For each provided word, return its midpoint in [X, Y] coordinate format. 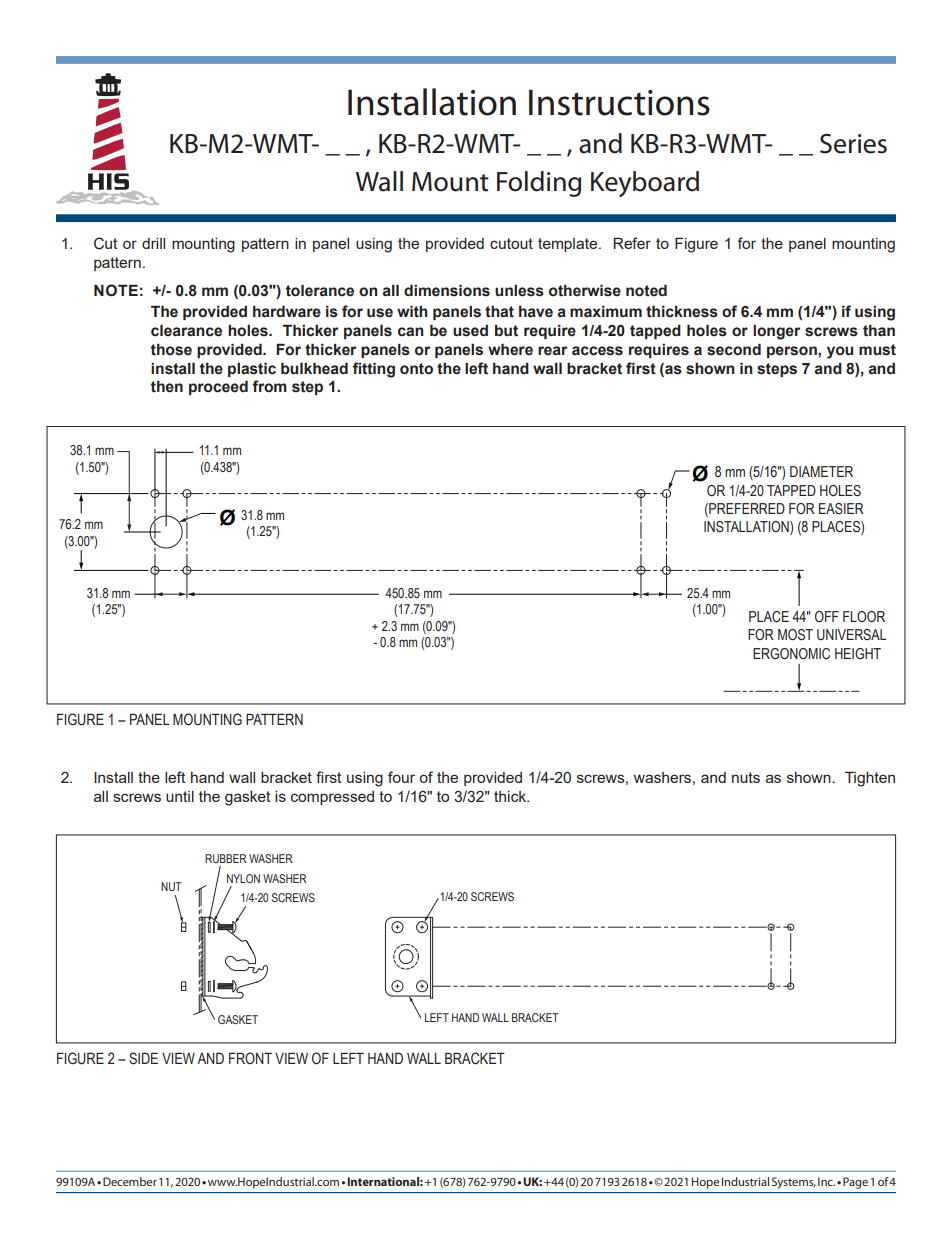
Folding [539, 184]
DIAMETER [821, 471]
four [401, 777]
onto [416, 369]
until [180, 796]
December [130, 1181]
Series [853, 144]
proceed [218, 387]
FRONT [250, 1058]
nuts [746, 777]
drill [153, 243]
